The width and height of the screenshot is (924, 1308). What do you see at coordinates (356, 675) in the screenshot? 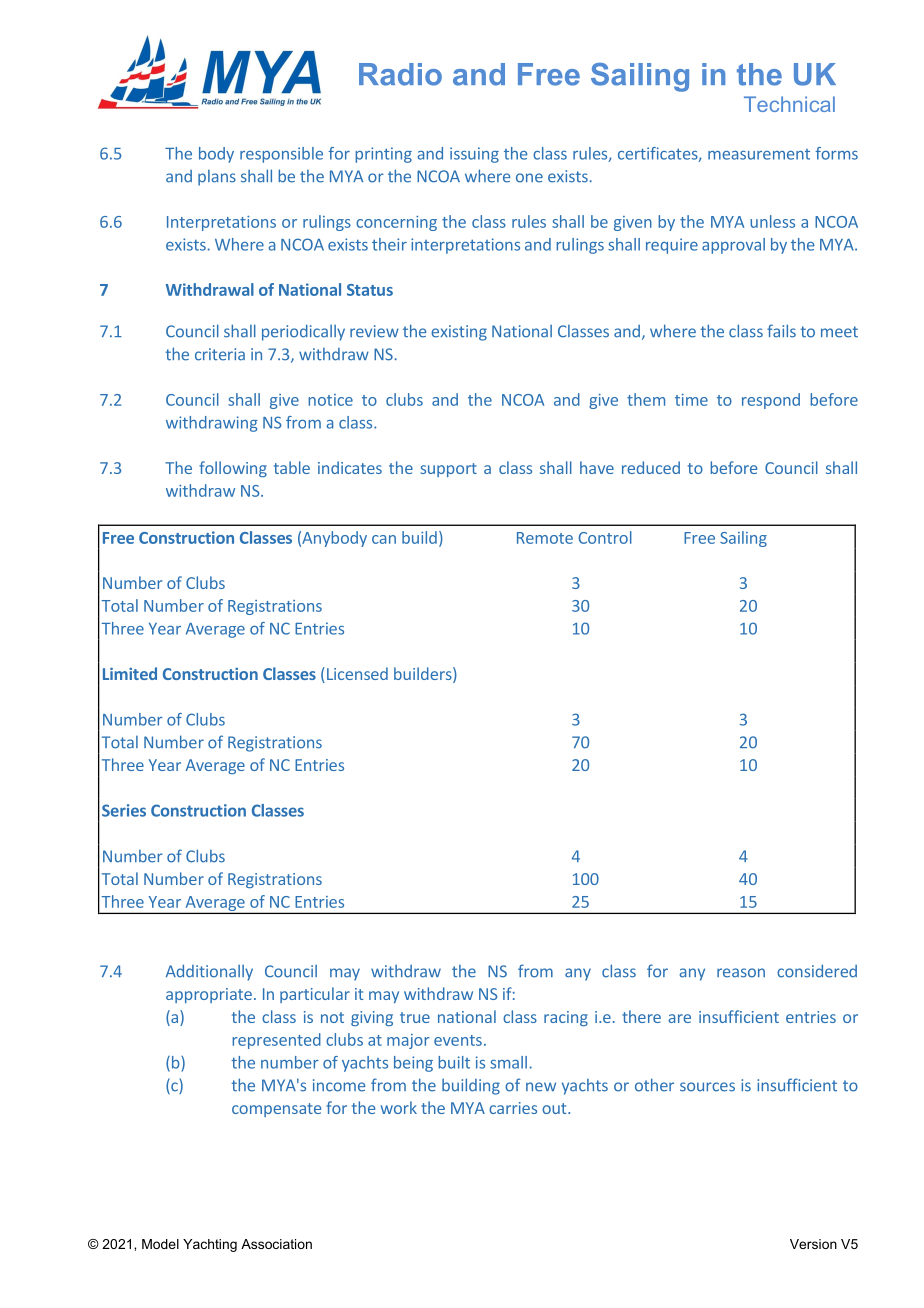
I see `Licensed` at bounding box center [356, 675].
